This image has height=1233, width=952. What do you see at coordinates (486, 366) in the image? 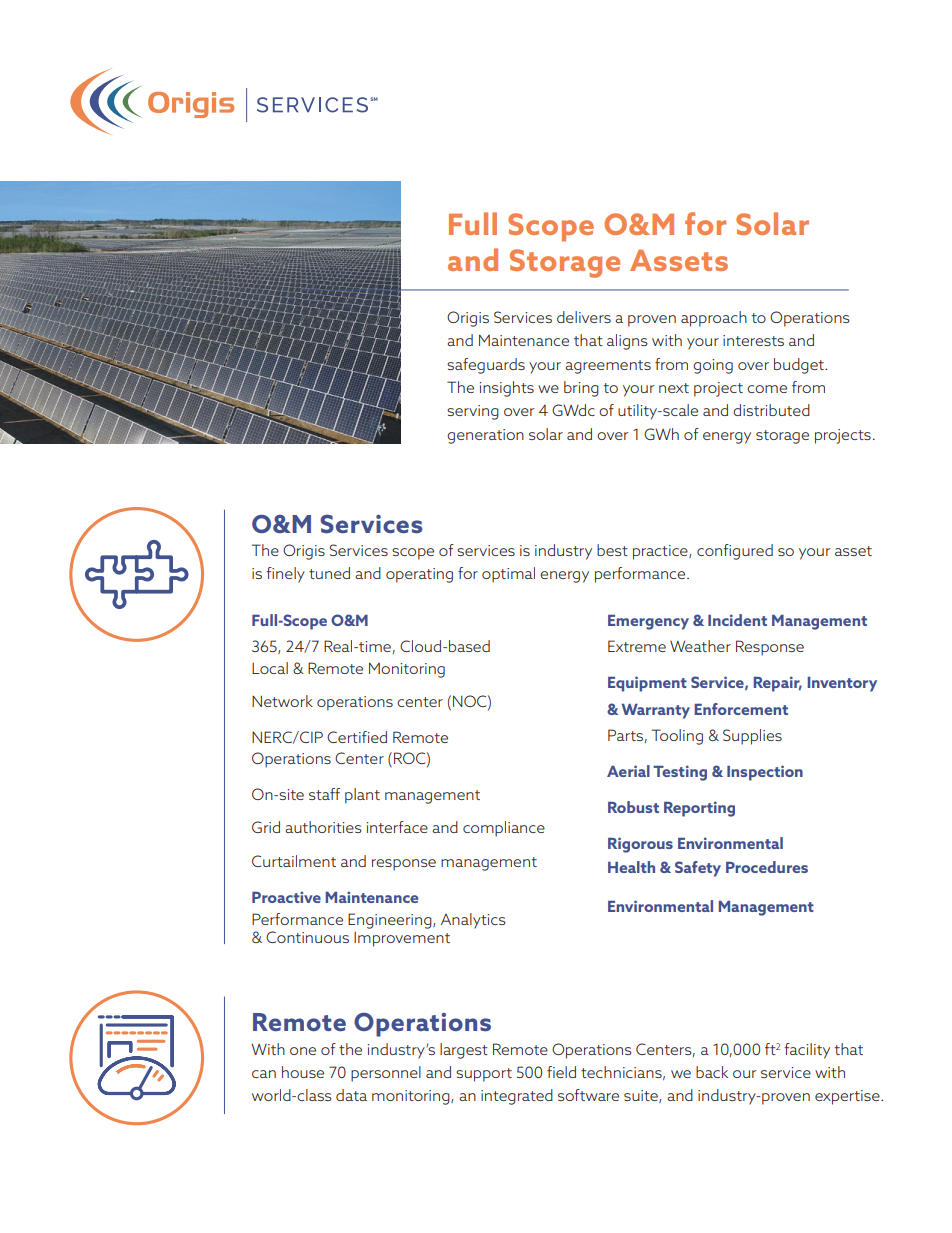
I see `safeguards` at bounding box center [486, 366].
